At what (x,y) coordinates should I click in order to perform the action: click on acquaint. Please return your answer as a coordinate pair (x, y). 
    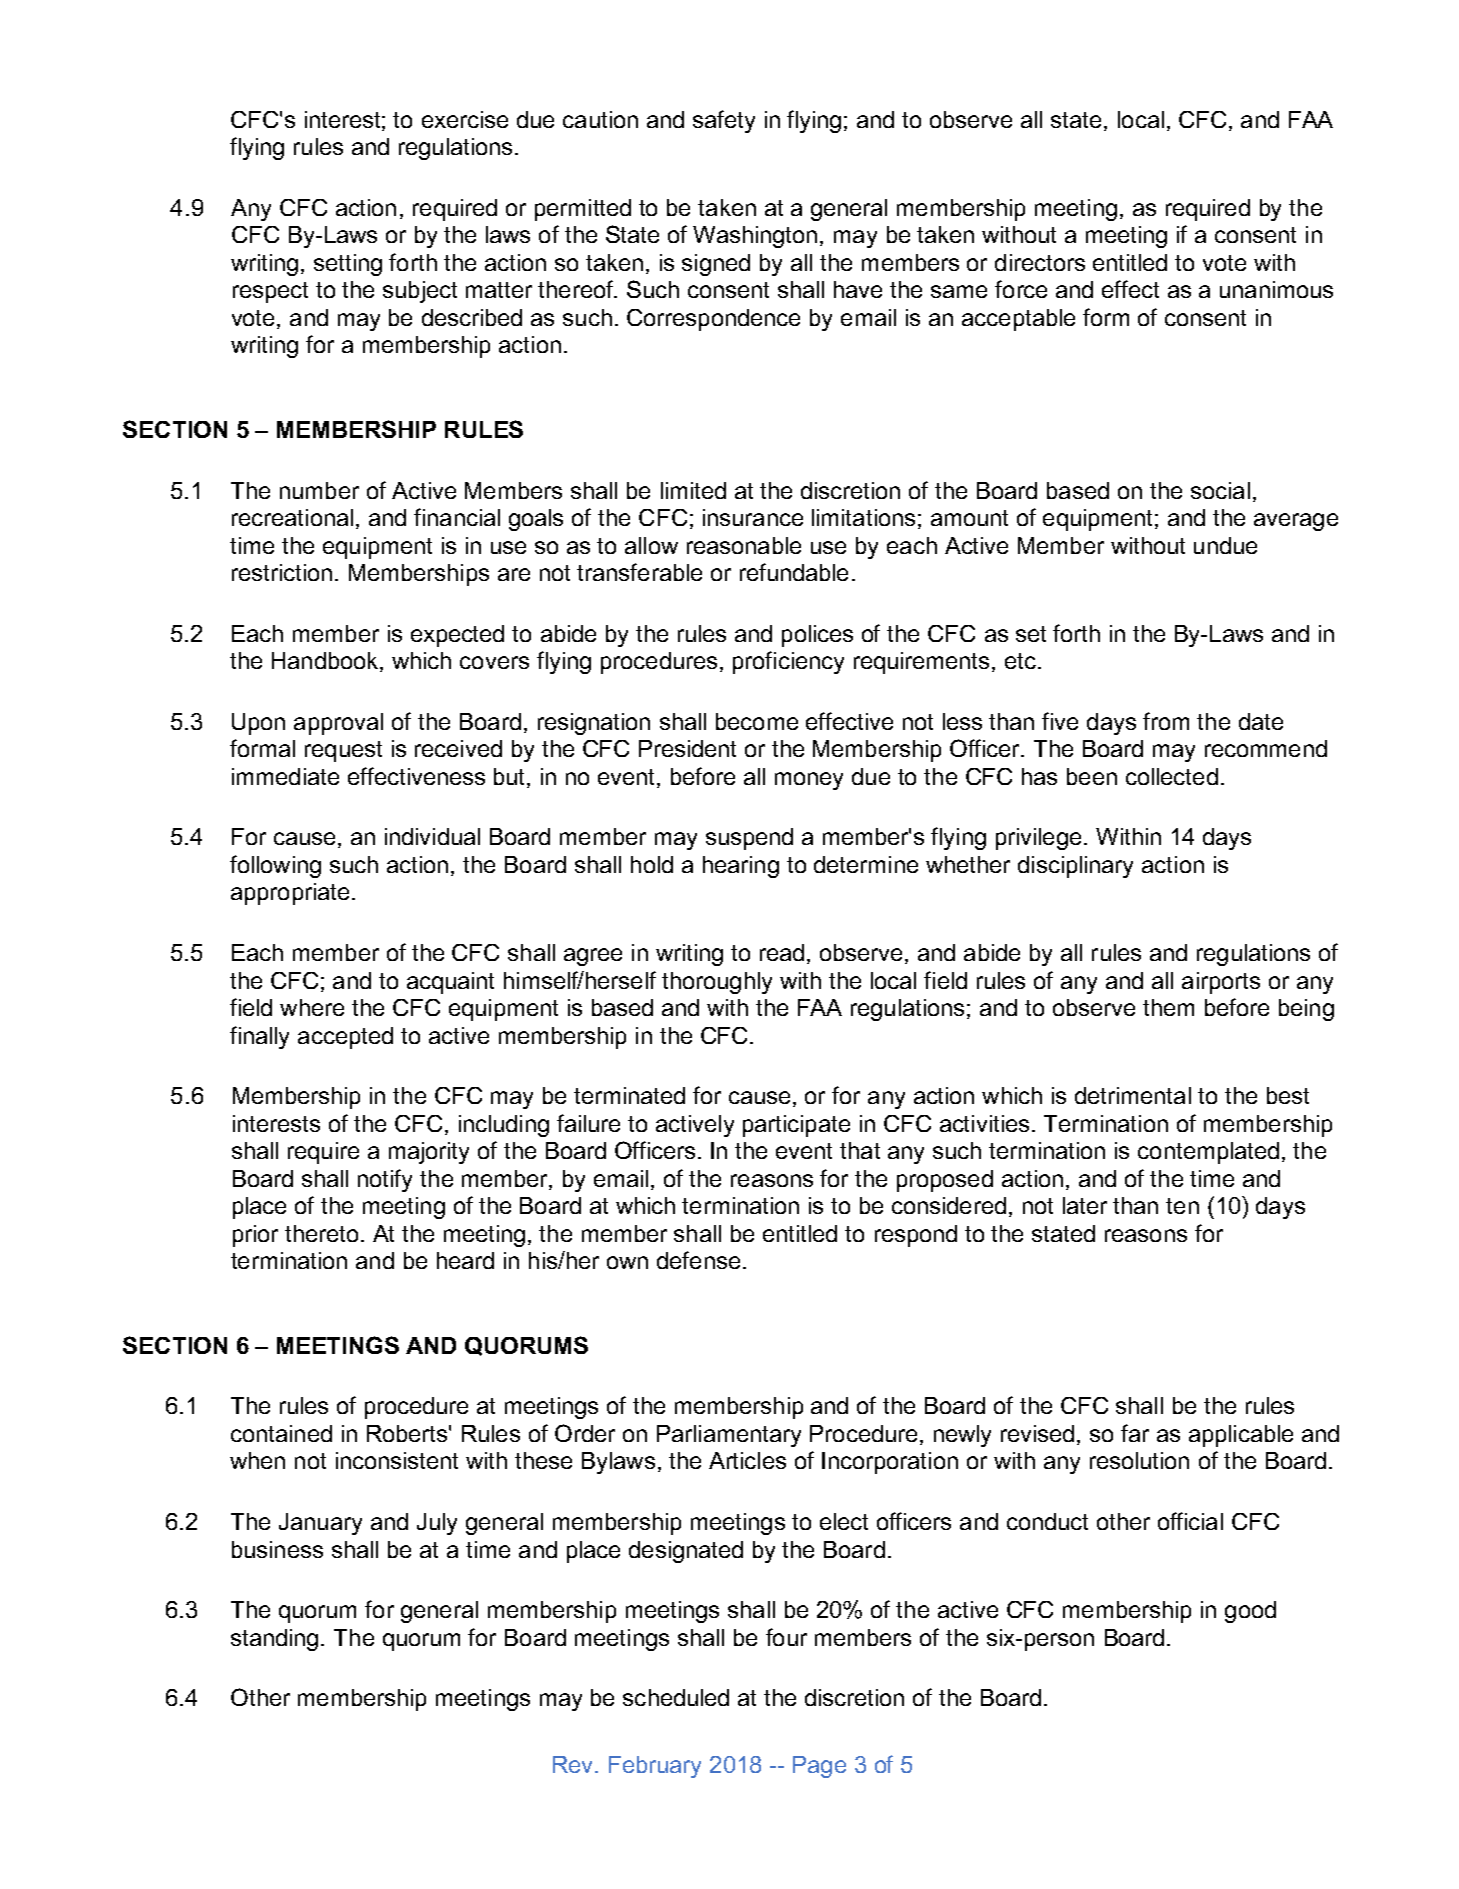
    Looking at the image, I should click on (450, 983).
